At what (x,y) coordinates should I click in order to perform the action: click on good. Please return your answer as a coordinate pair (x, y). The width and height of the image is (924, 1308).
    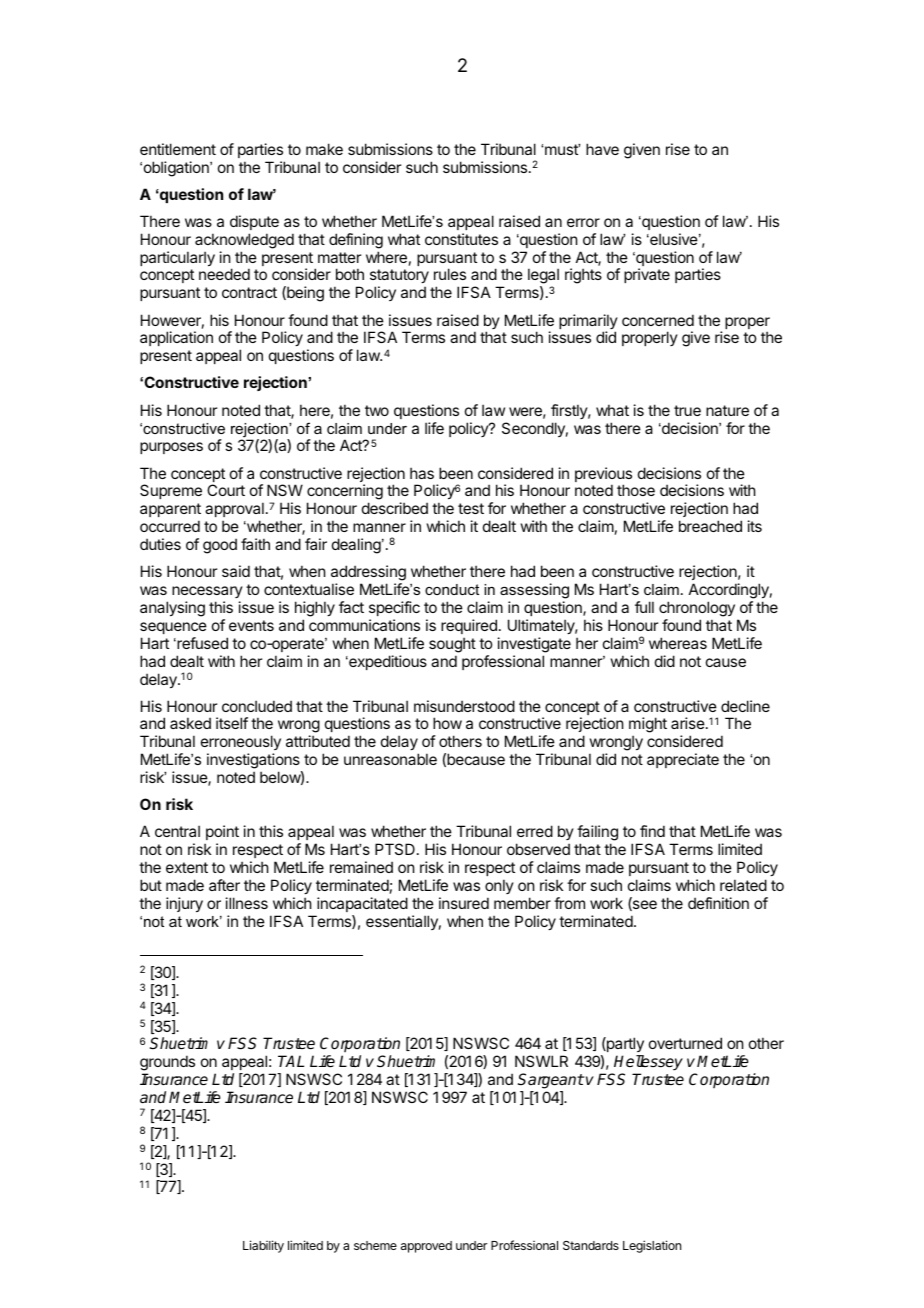
    Looking at the image, I should click on (220, 546).
